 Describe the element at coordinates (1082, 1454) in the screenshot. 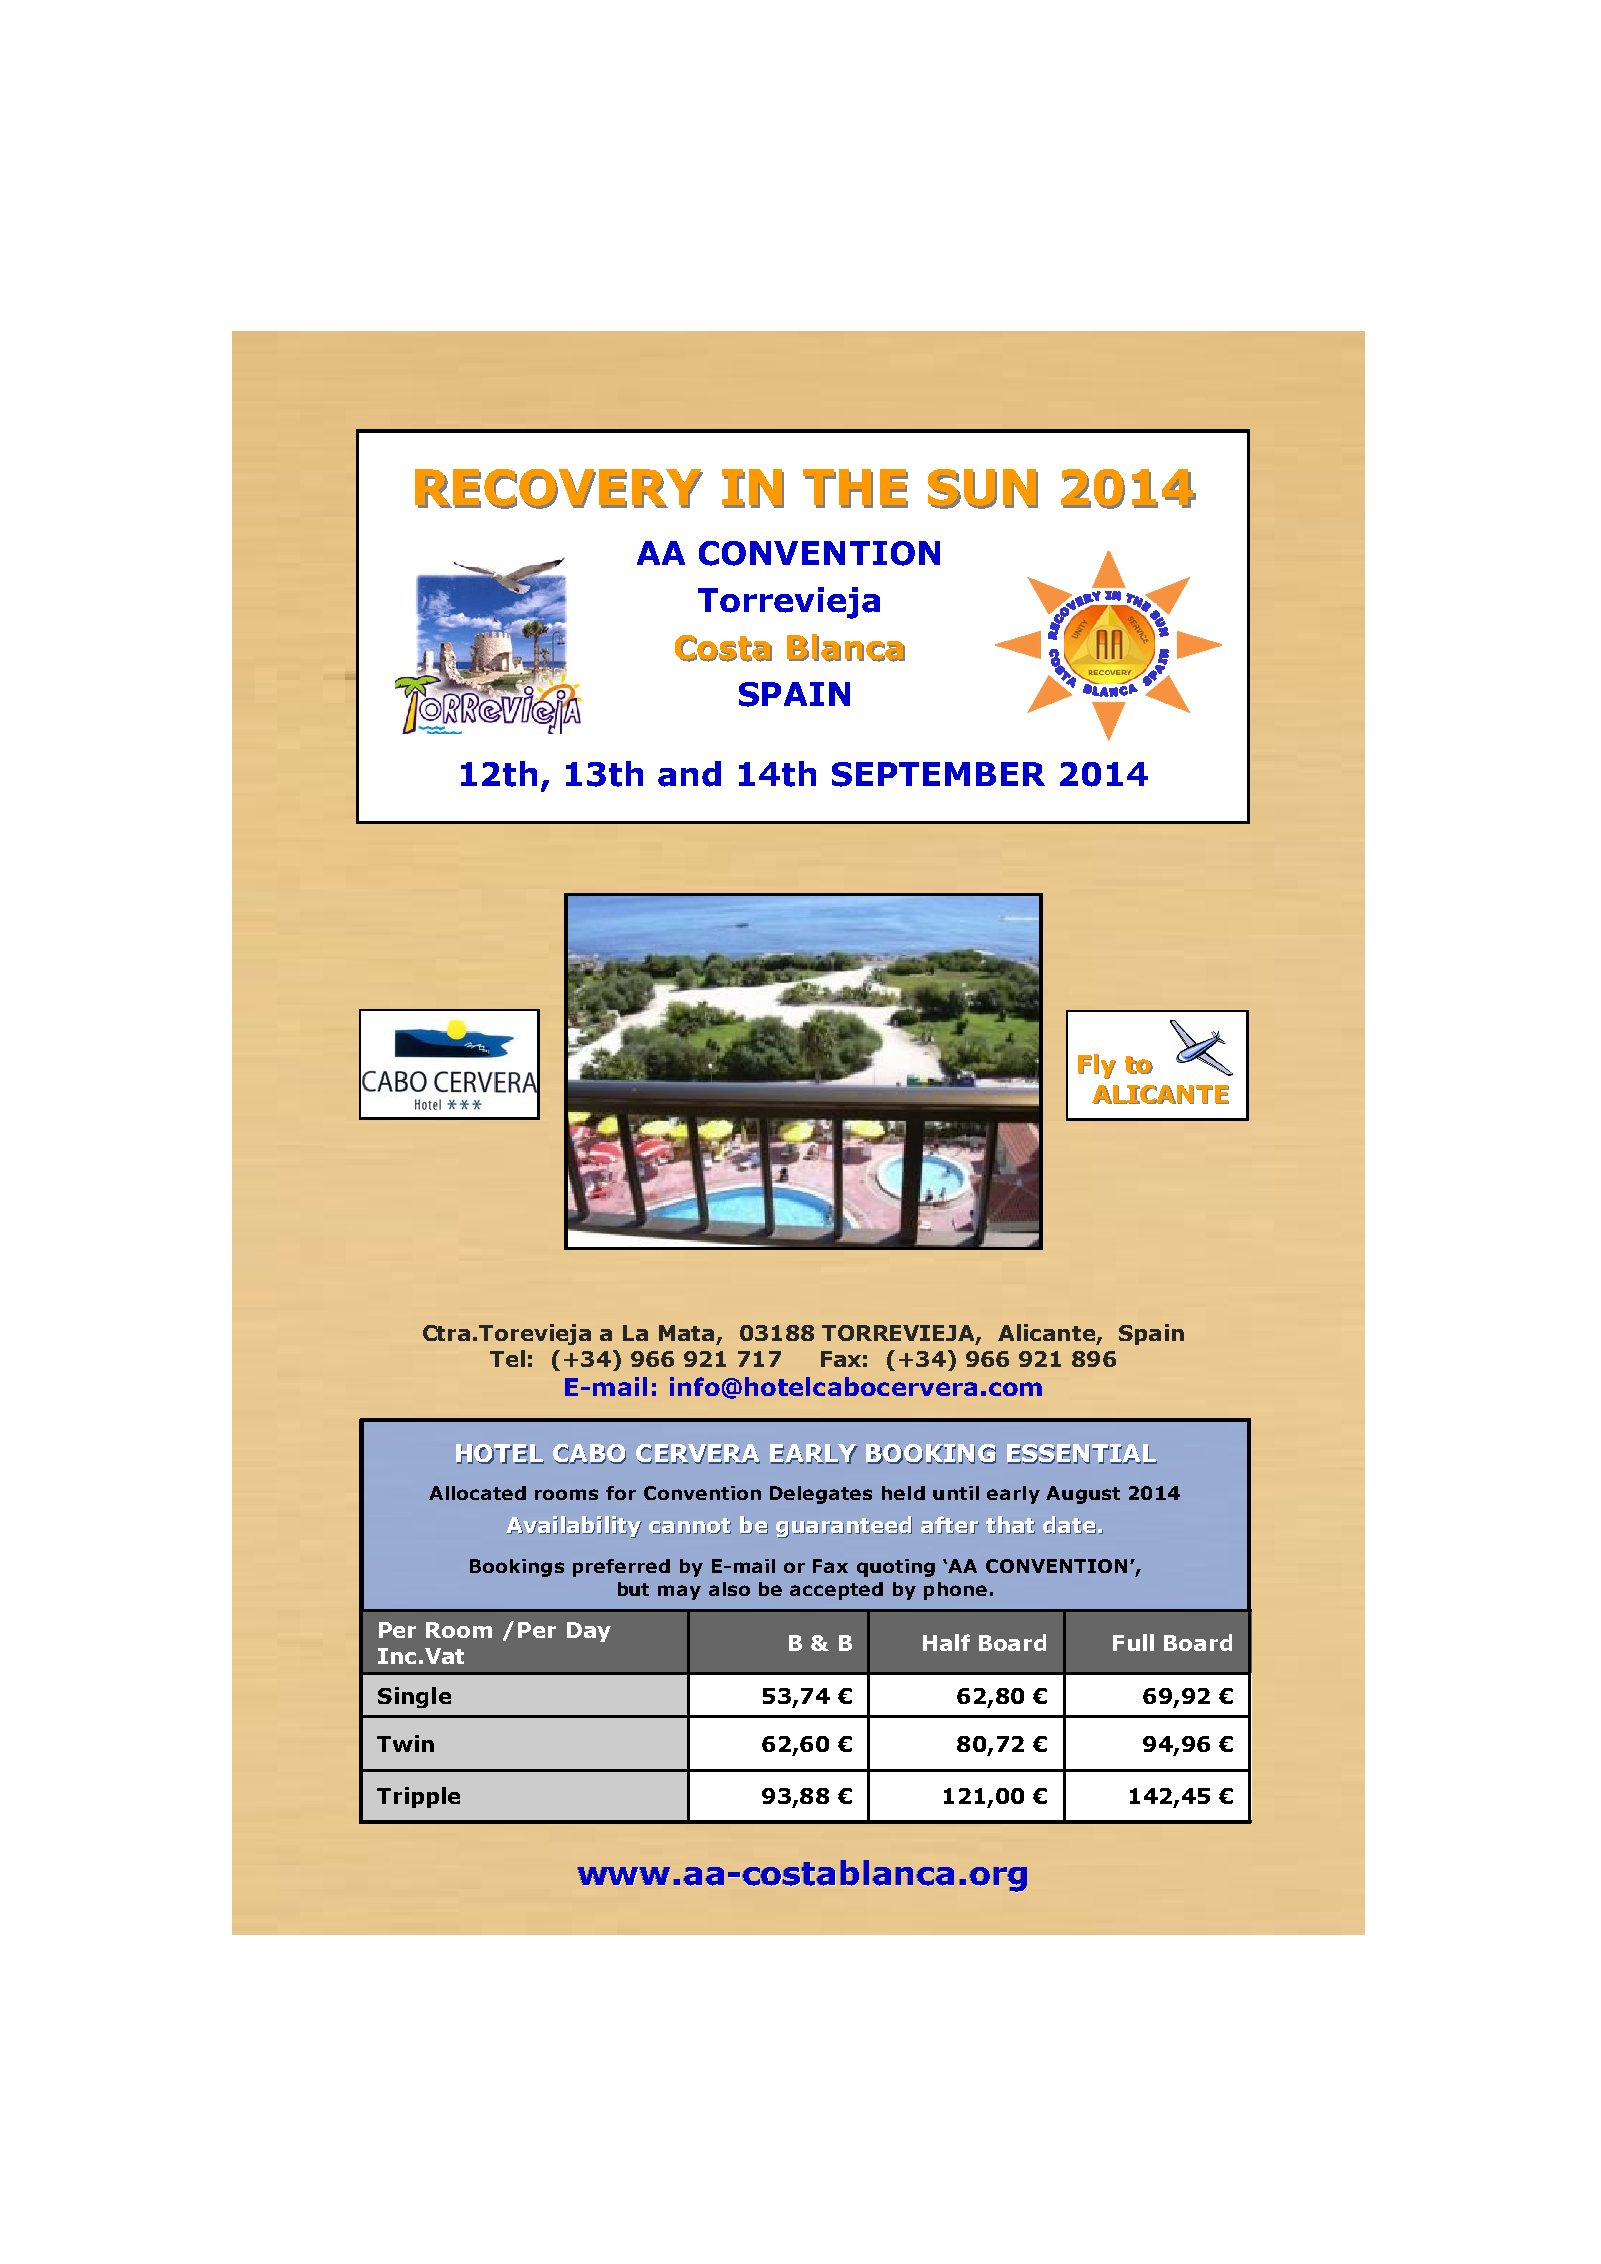

I see `ESSENTIAL` at that location.
